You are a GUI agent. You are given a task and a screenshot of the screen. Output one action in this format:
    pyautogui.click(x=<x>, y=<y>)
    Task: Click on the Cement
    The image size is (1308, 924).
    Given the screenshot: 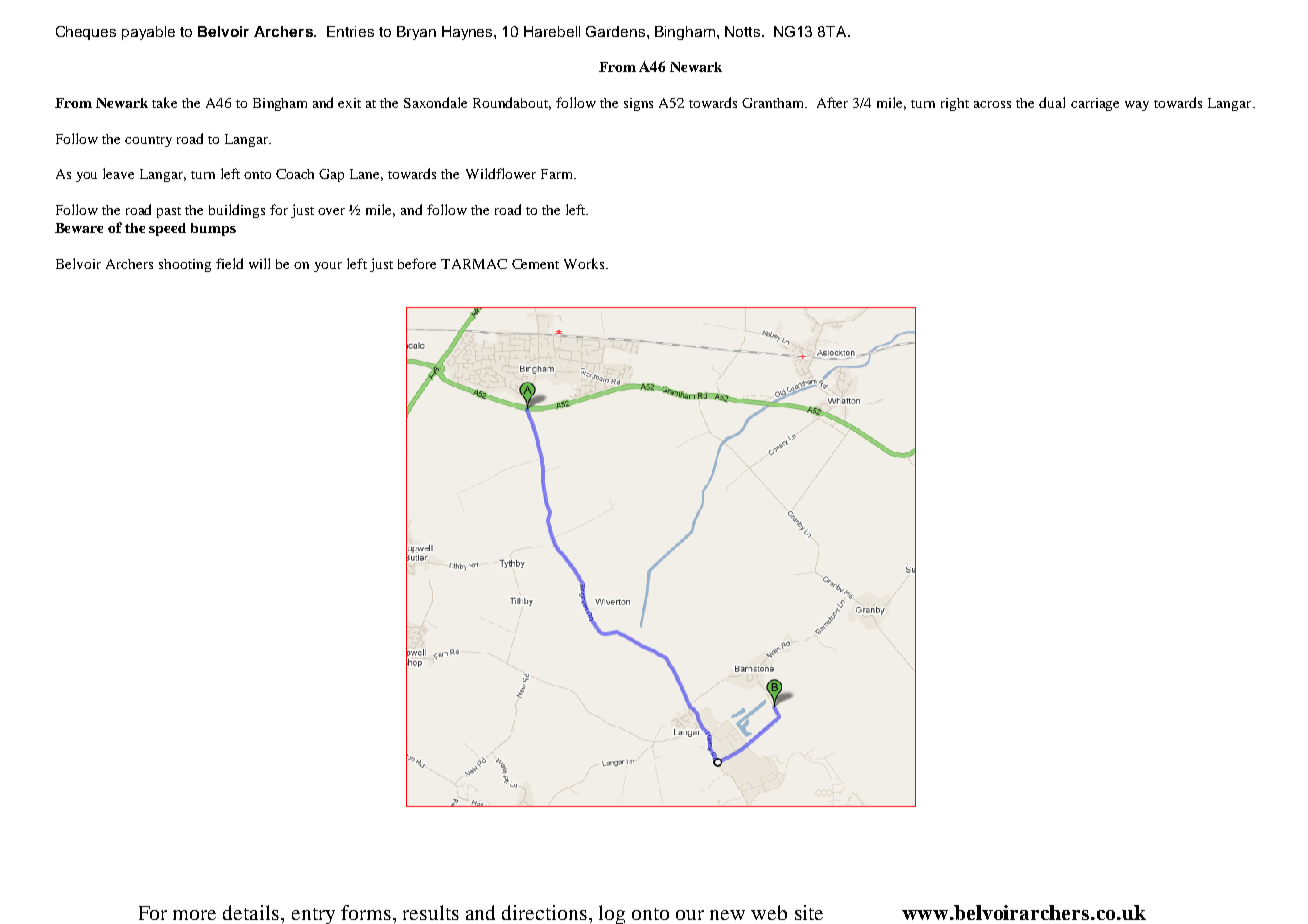 What is the action you would take?
    pyautogui.click(x=535, y=264)
